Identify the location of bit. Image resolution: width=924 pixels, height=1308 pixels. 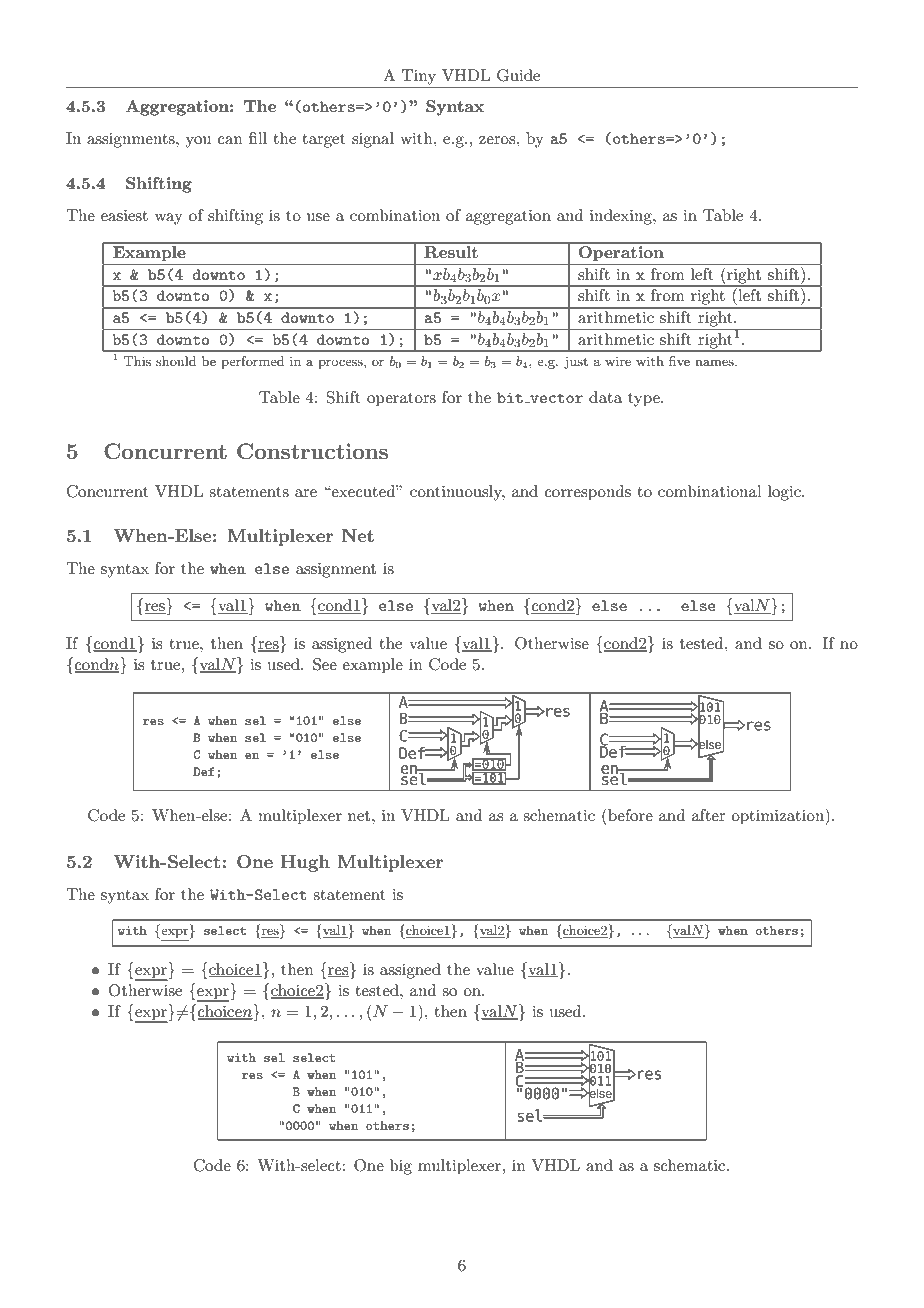
(510, 397).
